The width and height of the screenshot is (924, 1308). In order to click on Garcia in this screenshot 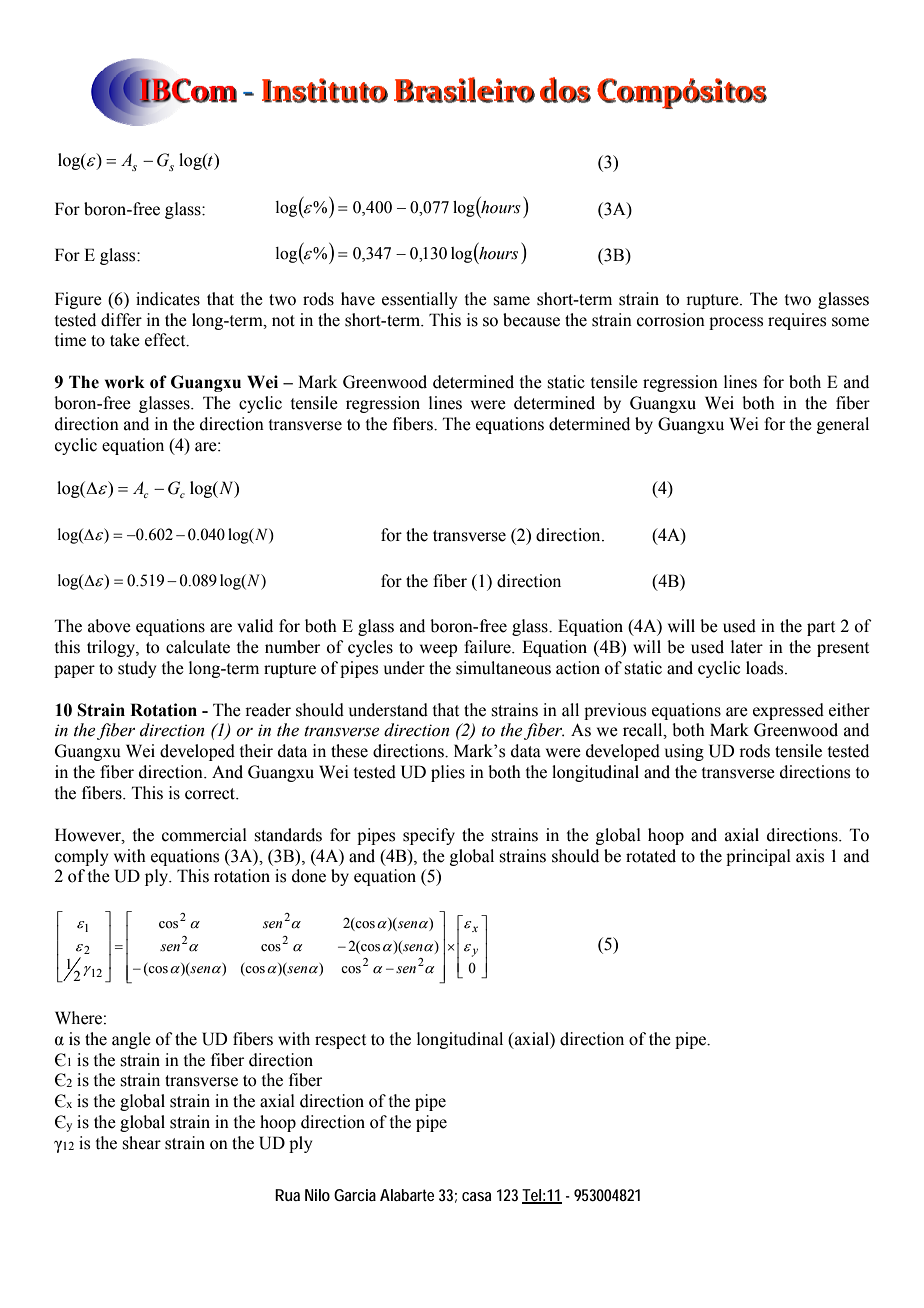, I will do `click(355, 1195)`.
